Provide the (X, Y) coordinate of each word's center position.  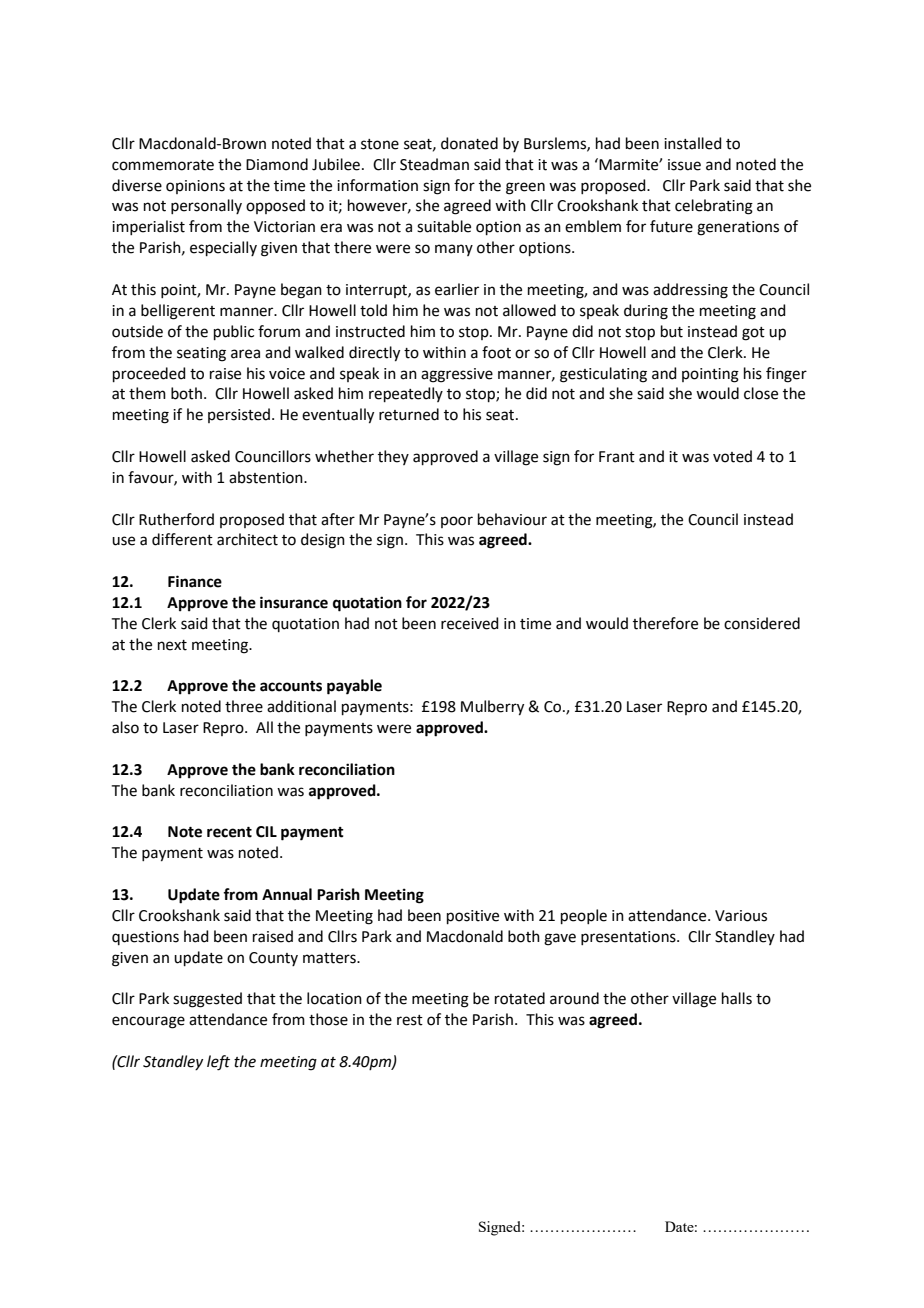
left (218, 1063)
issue (684, 165)
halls (737, 998)
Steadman (434, 164)
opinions (195, 187)
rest (410, 1020)
